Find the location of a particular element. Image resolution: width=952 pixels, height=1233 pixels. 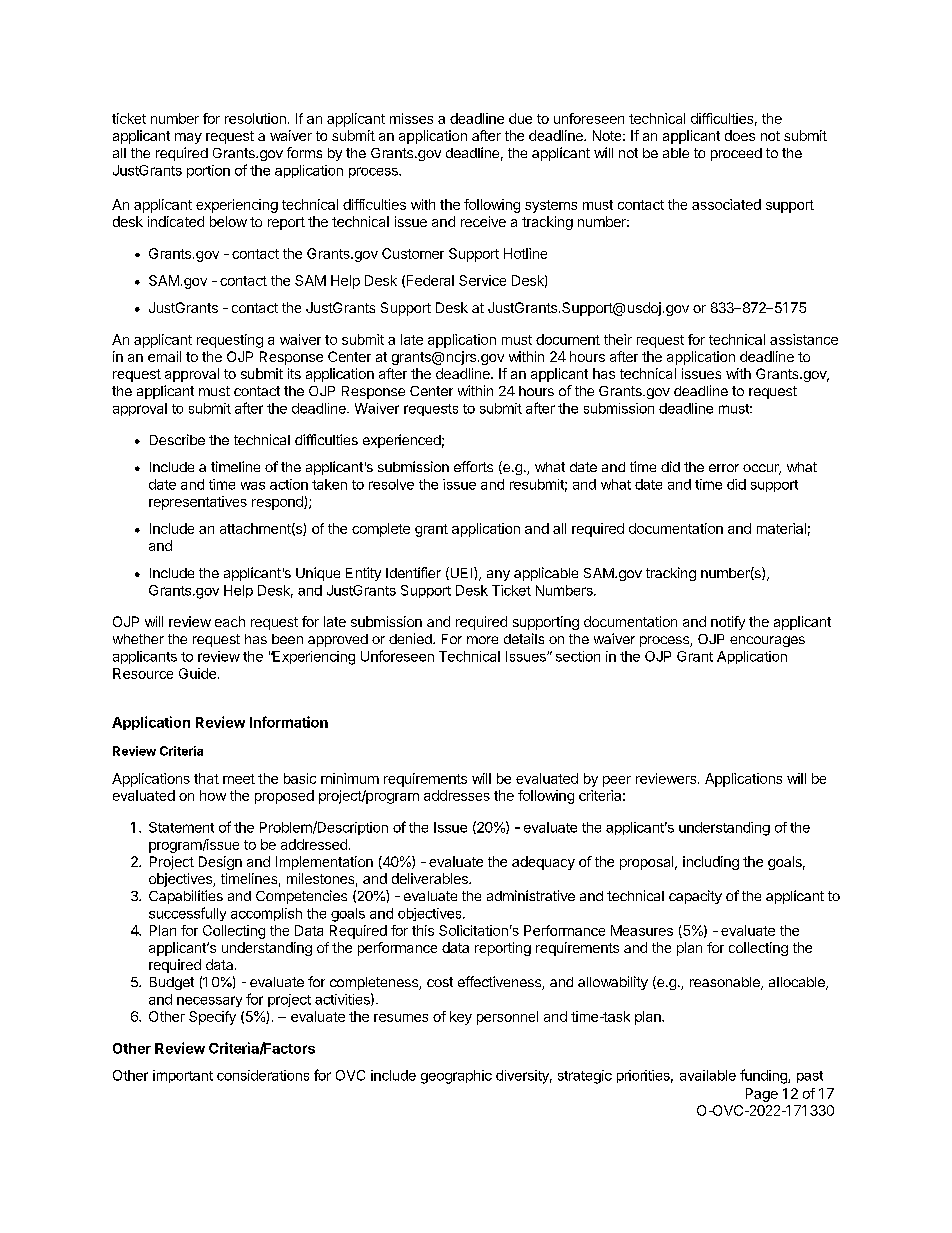

email is located at coordinates (164, 356).
